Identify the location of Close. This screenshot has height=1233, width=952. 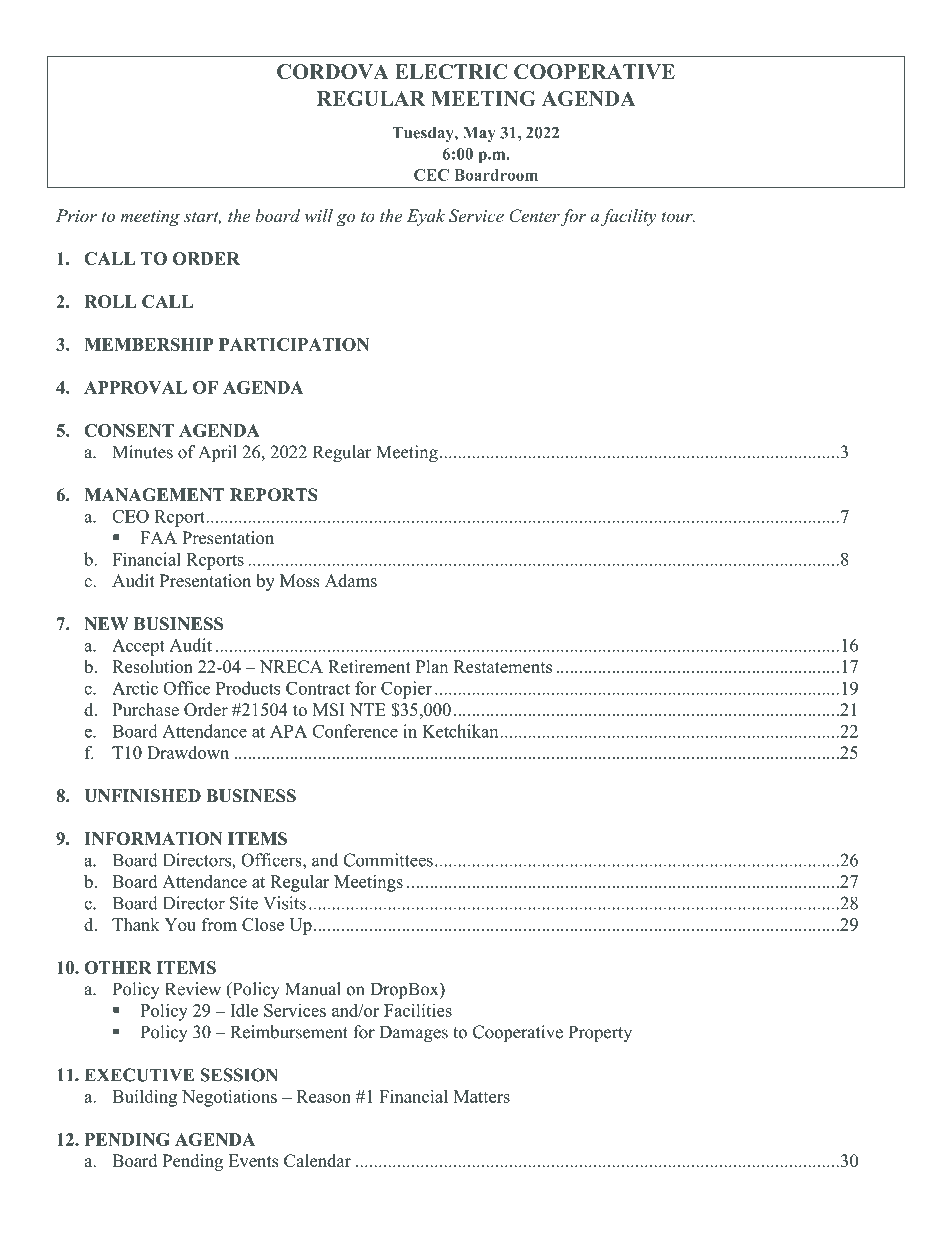
(263, 924).
